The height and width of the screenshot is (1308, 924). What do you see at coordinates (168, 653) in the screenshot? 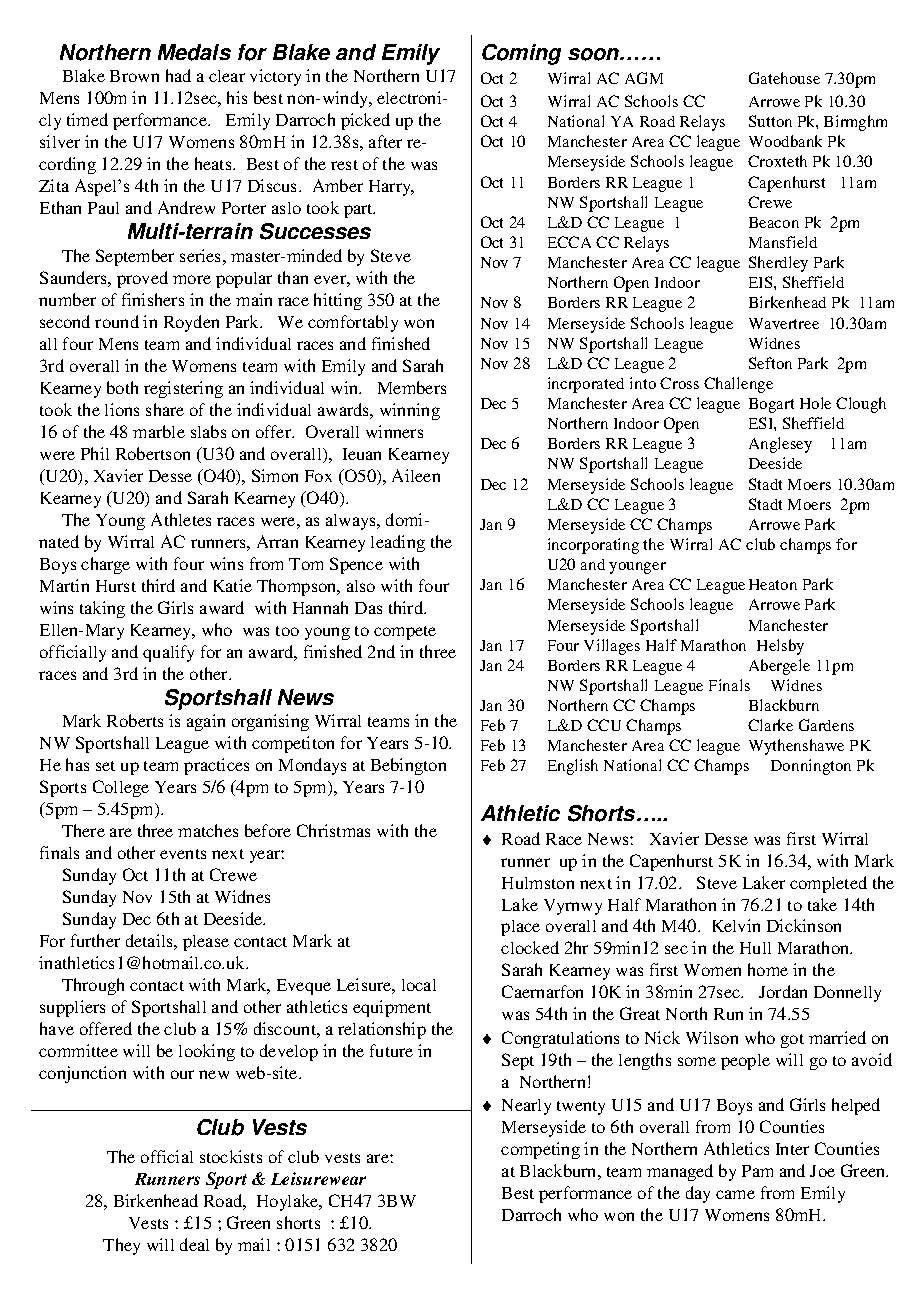
I see `qualify` at bounding box center [168, 653].
